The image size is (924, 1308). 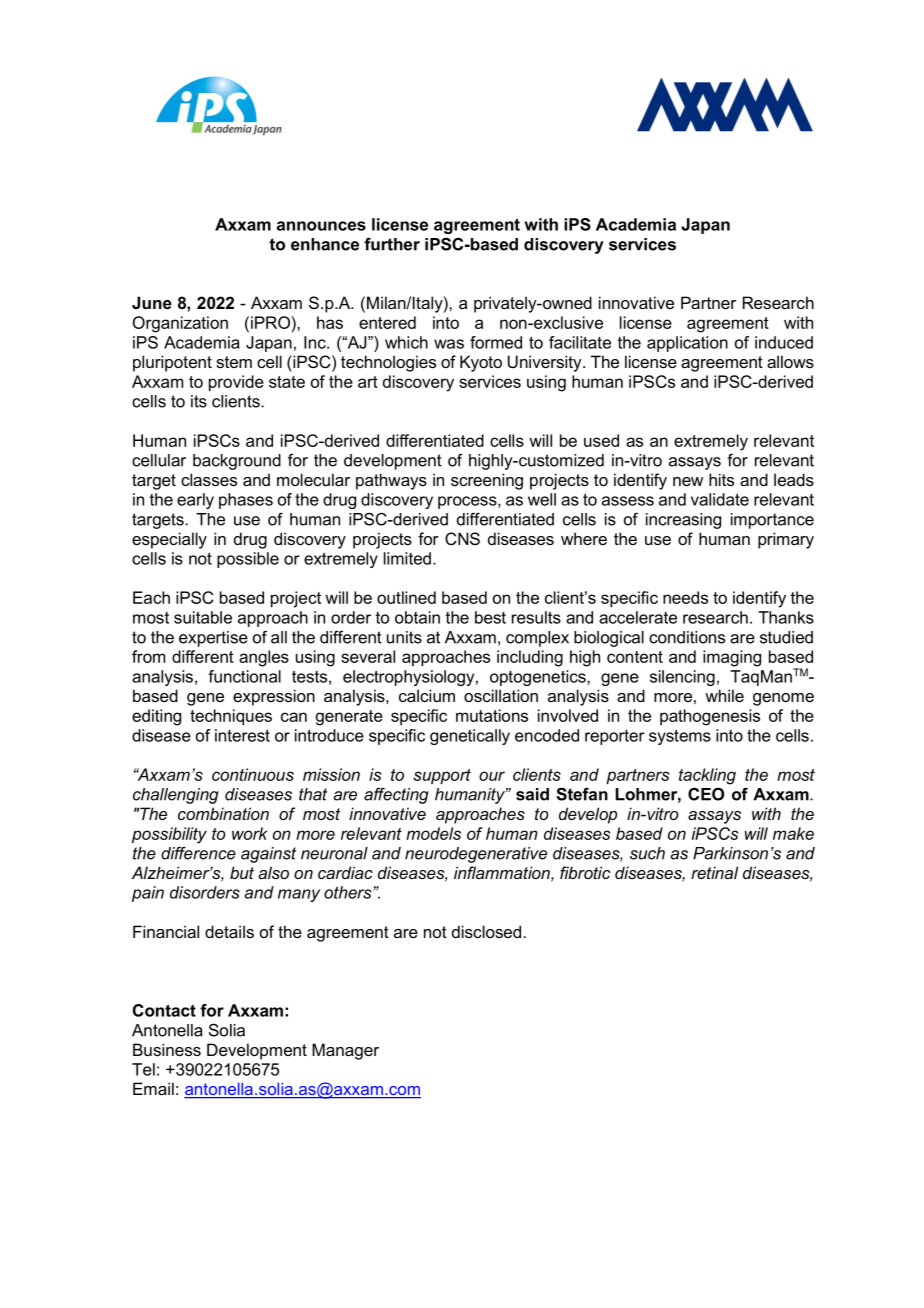 I want to click on application, so click(x=687, y=344).
